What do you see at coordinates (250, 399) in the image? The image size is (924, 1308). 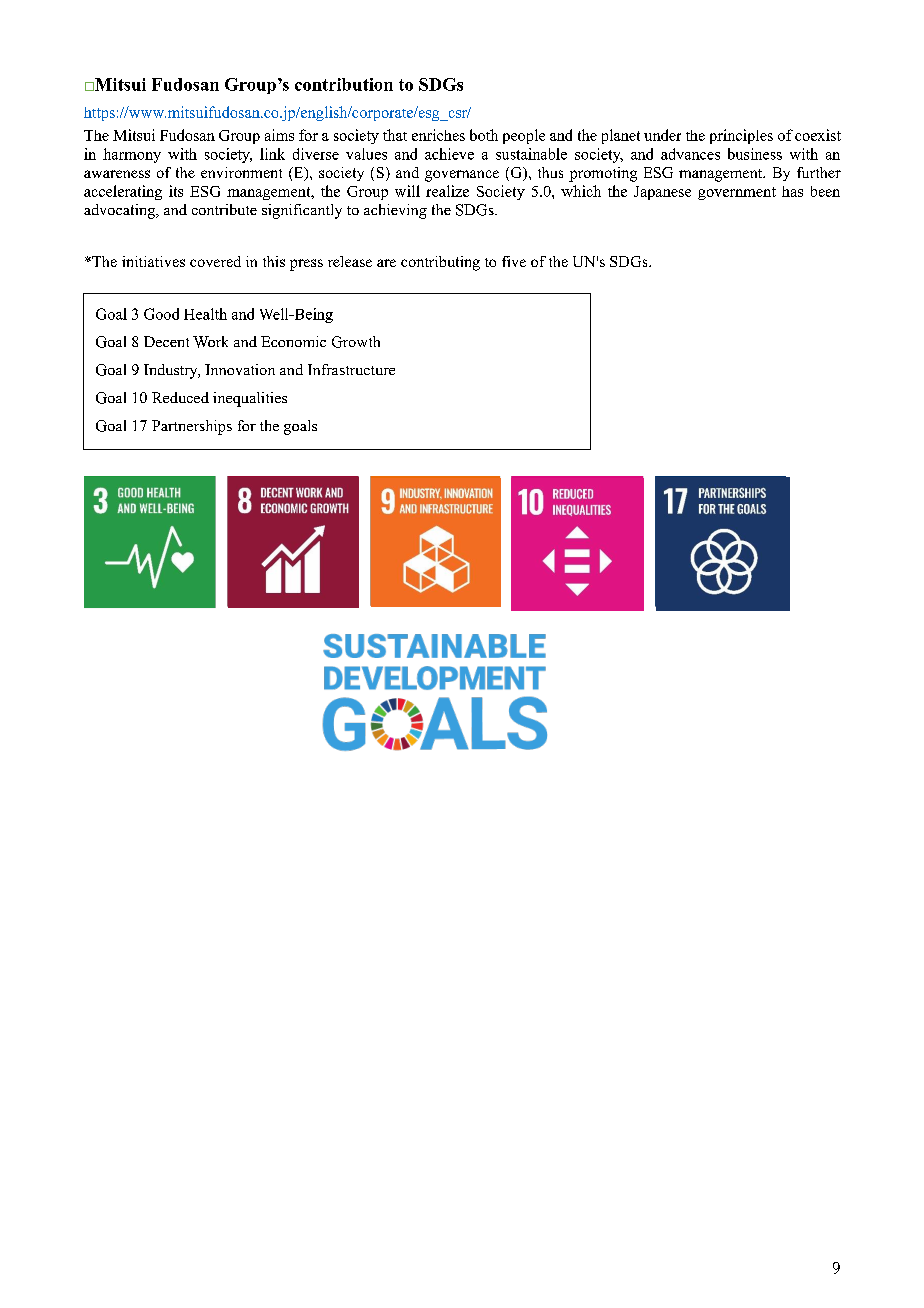 I see `inequalities` at bounding box center [250, 399].
